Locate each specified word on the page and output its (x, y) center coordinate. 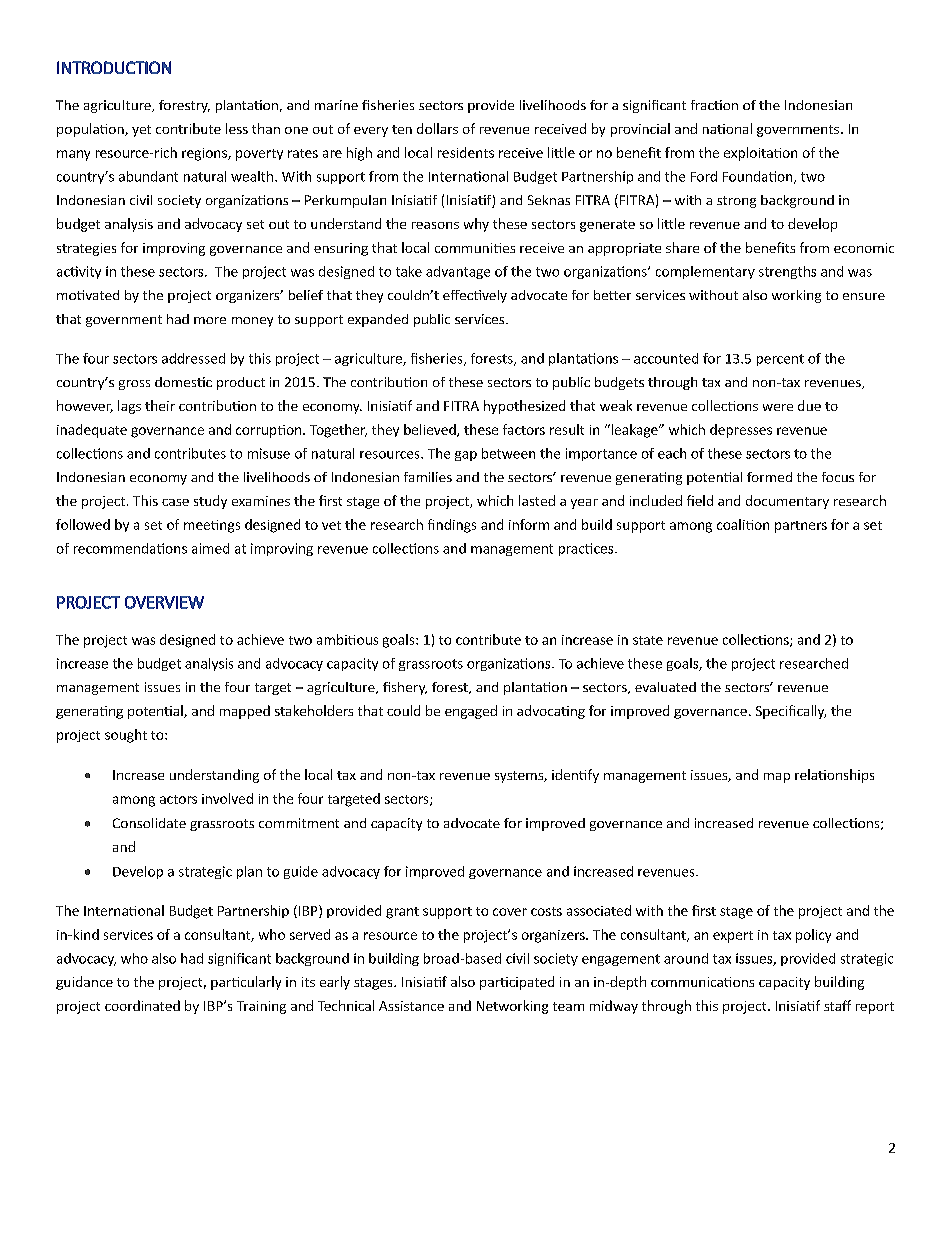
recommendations (130, 548)
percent (780, 360)
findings (452, 526)
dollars (437, 128)
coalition (743, 524)
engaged (471, 712)
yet (141, 131)
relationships (834, 776)
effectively (475, 296)
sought (126, 736)
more (210, 320)
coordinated (142, 1005)
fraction (714, 105)
